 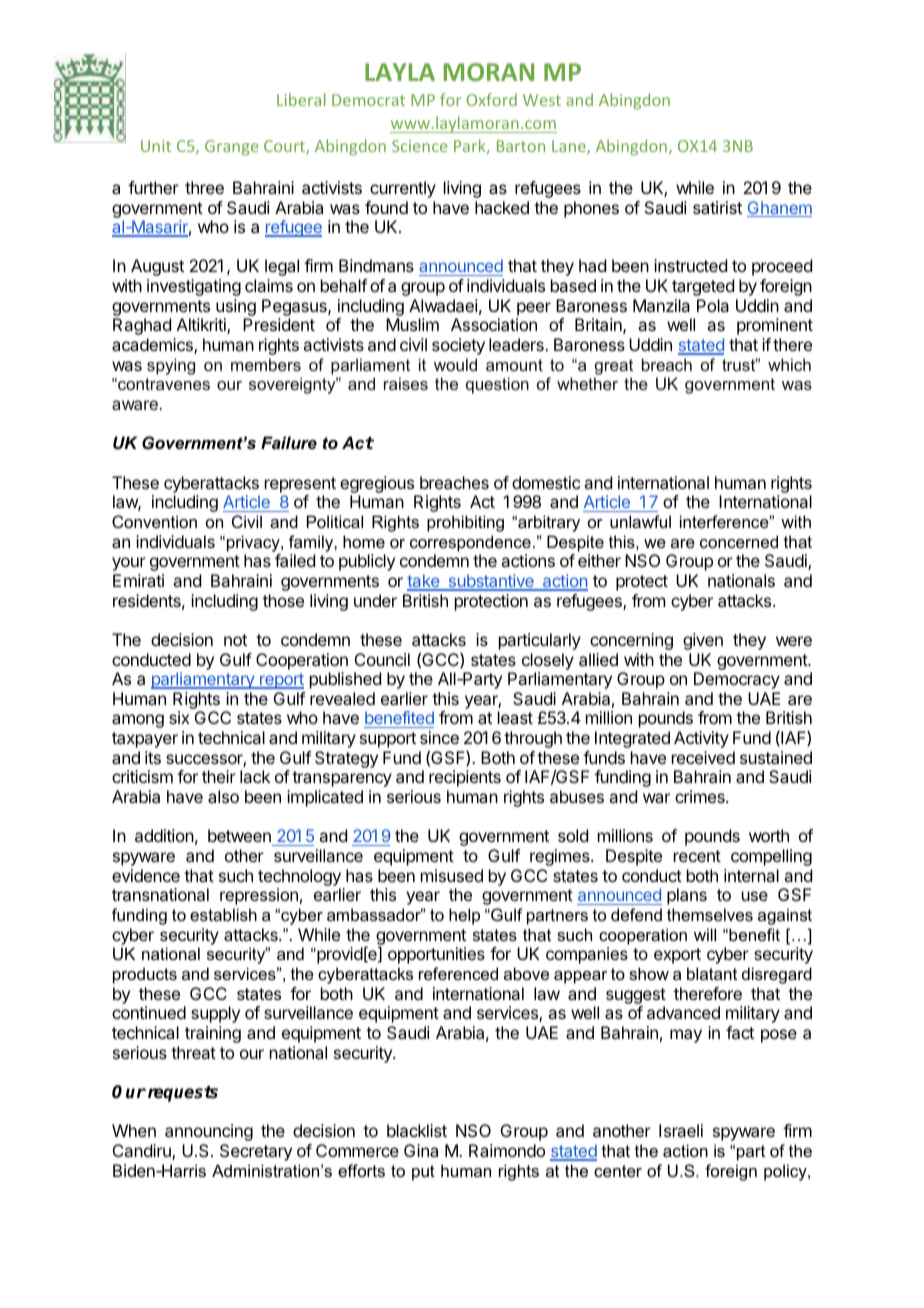 I want to click on using, so click(x=235, y=309).
